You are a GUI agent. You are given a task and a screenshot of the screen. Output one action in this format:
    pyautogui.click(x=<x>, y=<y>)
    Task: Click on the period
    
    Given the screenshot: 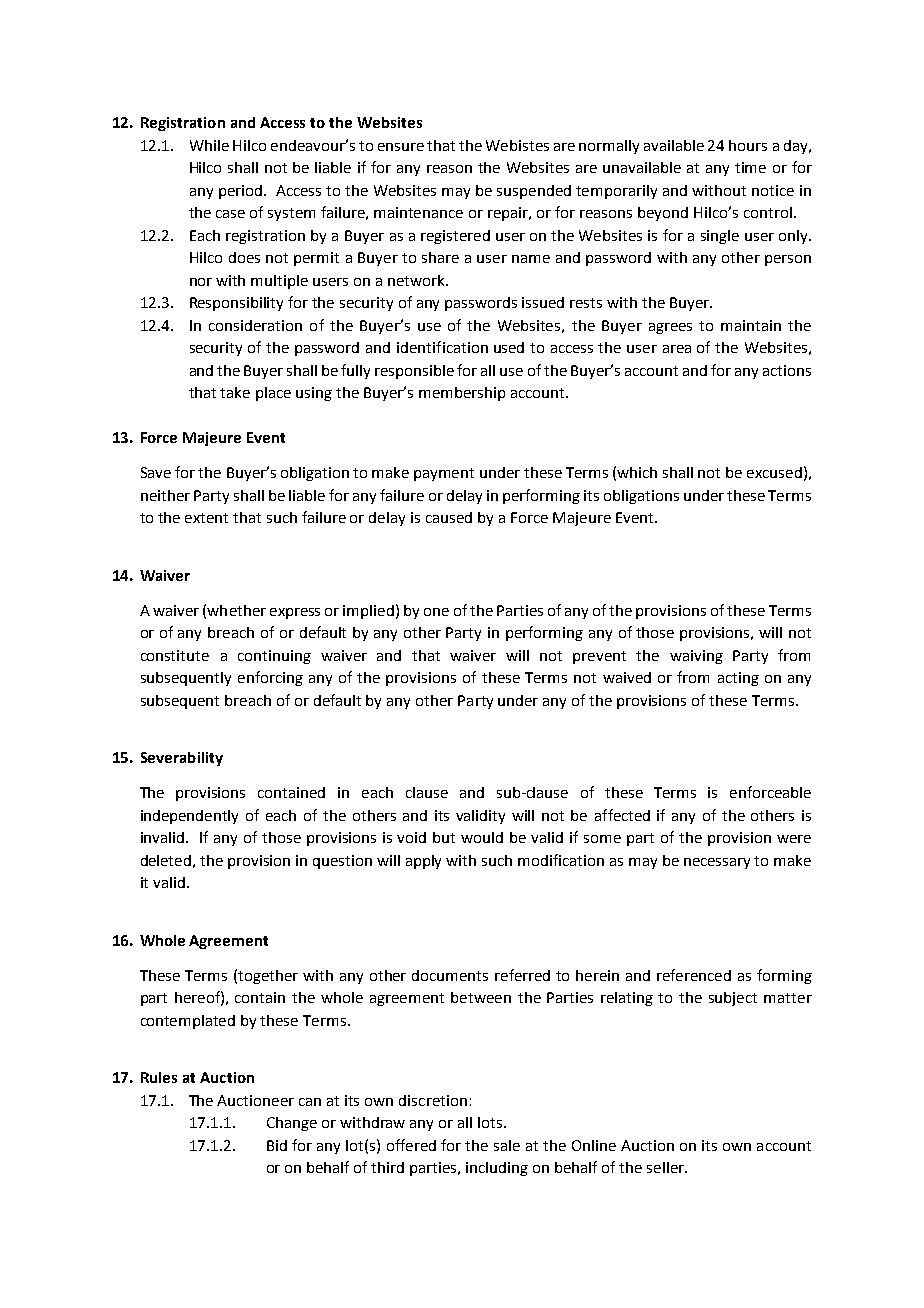 What is the action you would take?
    pyautogui.click(x=240, y=192)
